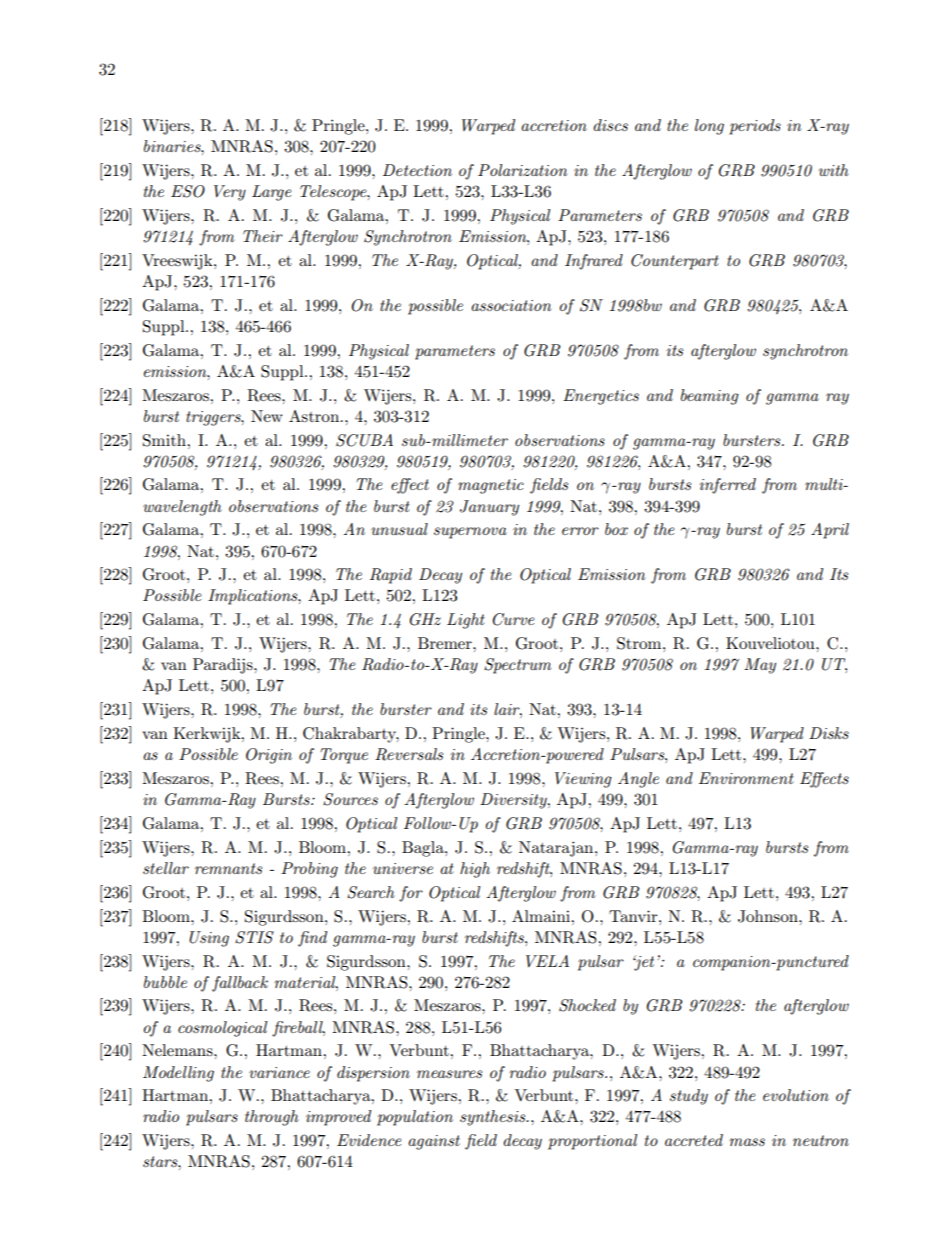 The width and height of the image is (952, 1233). What do you see at coordinates (267, 416) in the image?
I see `New` at bounding box center [267, 416].
